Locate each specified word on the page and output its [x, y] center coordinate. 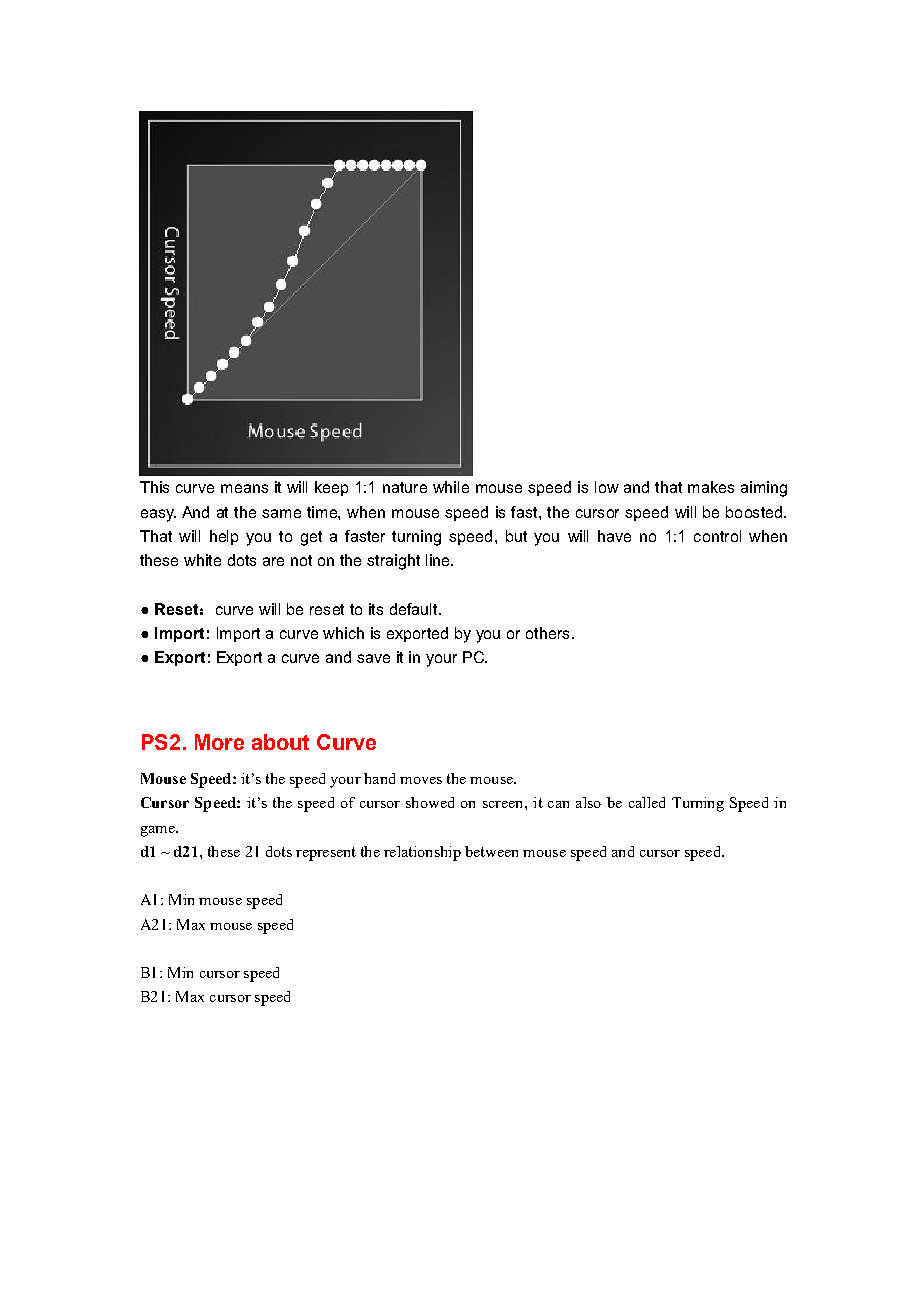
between [491, 851]
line [439, 560]
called [647, 802]
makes [711, 487]
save [373, 658]
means [244, 488]
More [219, 742]
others [547, 633]
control [717, 536]
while [451, 487]
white [202, 560]
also [588, 802]
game [159, 831]
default [415, 609]
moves [421, 780]
